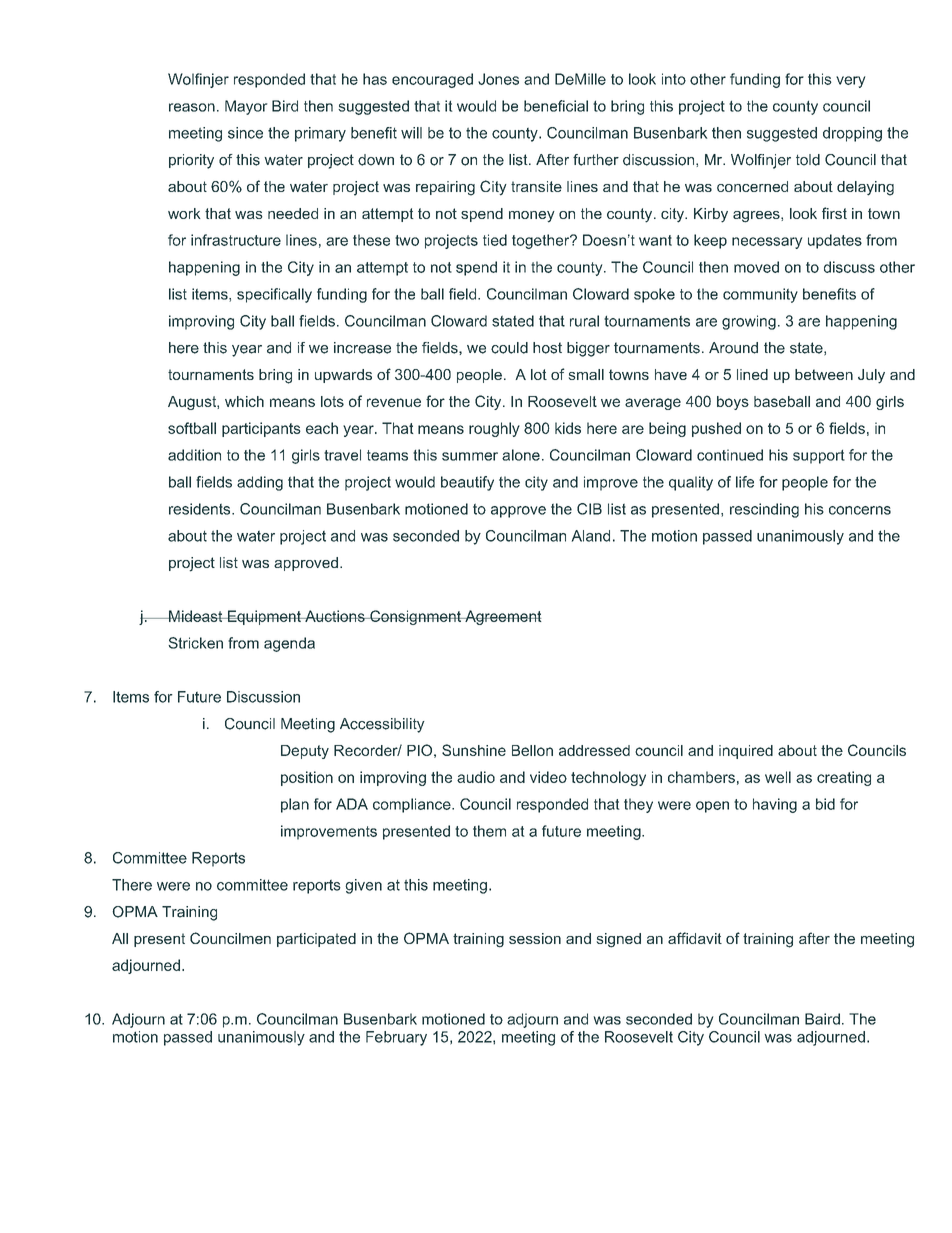  Describe the element at coordinates (591, 536) in the image. I see `Aland` at that location.
